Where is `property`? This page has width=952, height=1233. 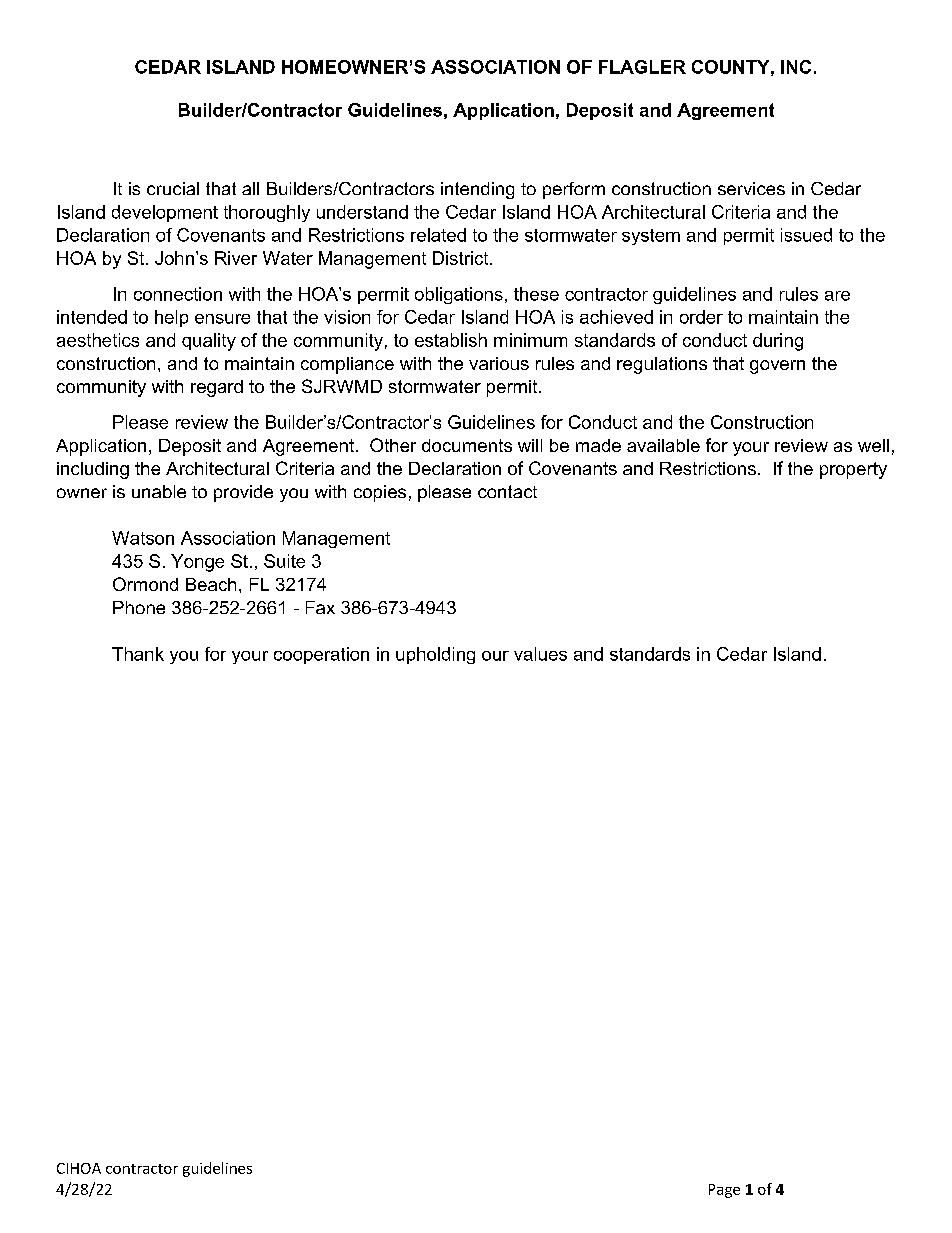
property is located at coordinates (853, 470).
